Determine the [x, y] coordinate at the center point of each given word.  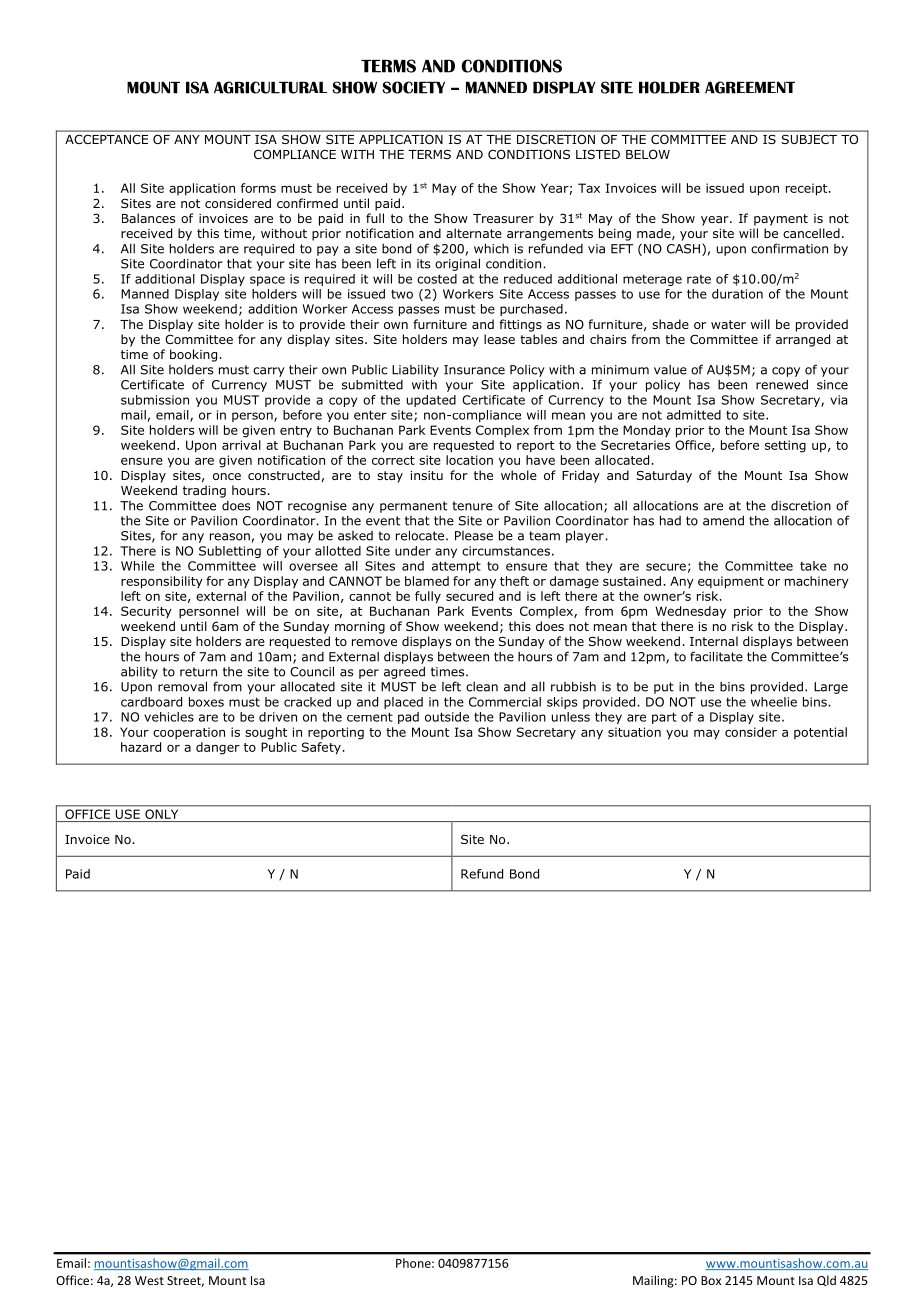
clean [482, 687]
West [149, 1280]
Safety [322, 748]
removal [182, 686]
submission [155, 400]
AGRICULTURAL [270, 87]
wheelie [774, 702]
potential [820, 733]
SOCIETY [413, 87]
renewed [782, 384]
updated [431, 401]
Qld [826, 1280]
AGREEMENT [750, 87]
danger [218, 748]
